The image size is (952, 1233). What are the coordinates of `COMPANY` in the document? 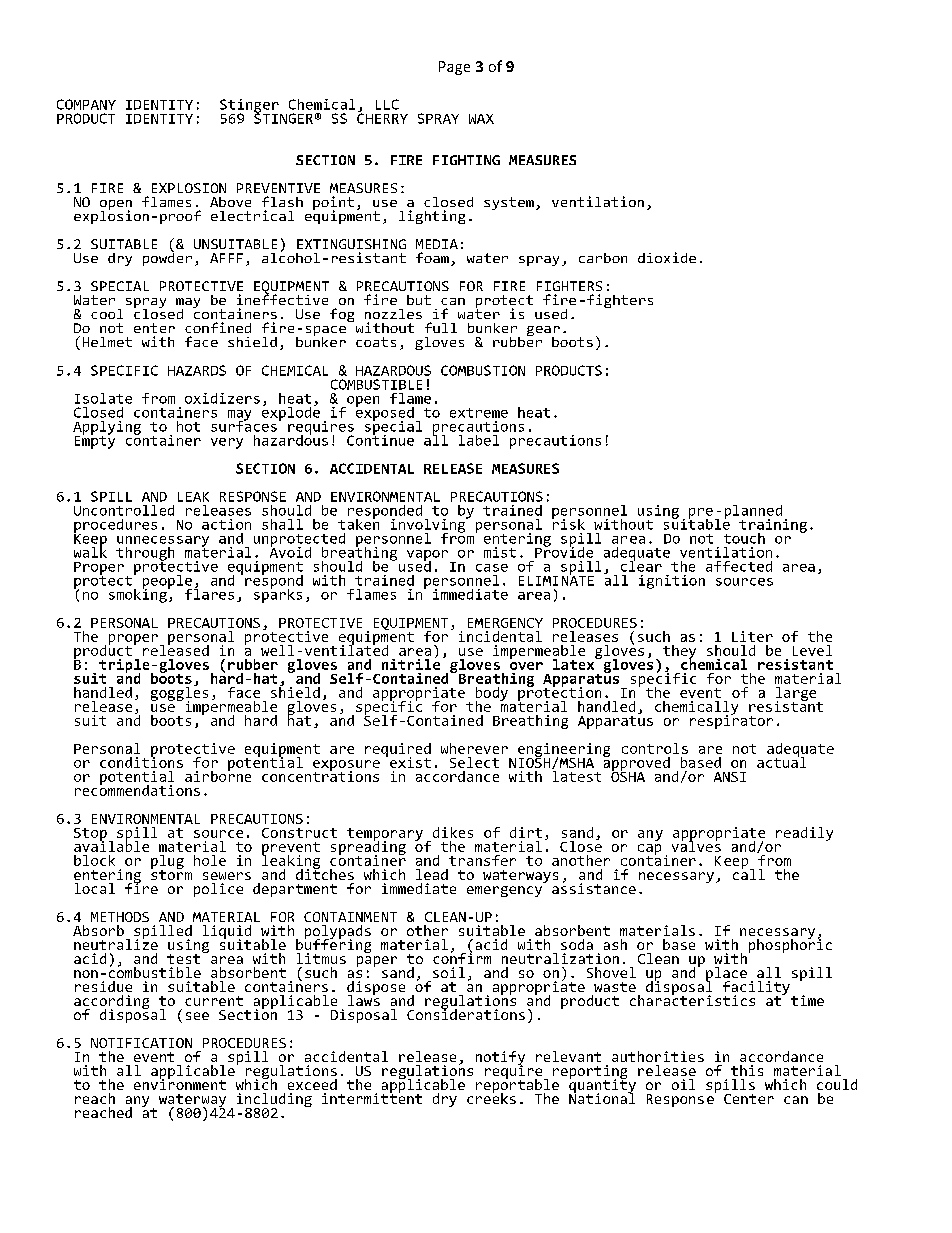 It's located at (86, 104).
